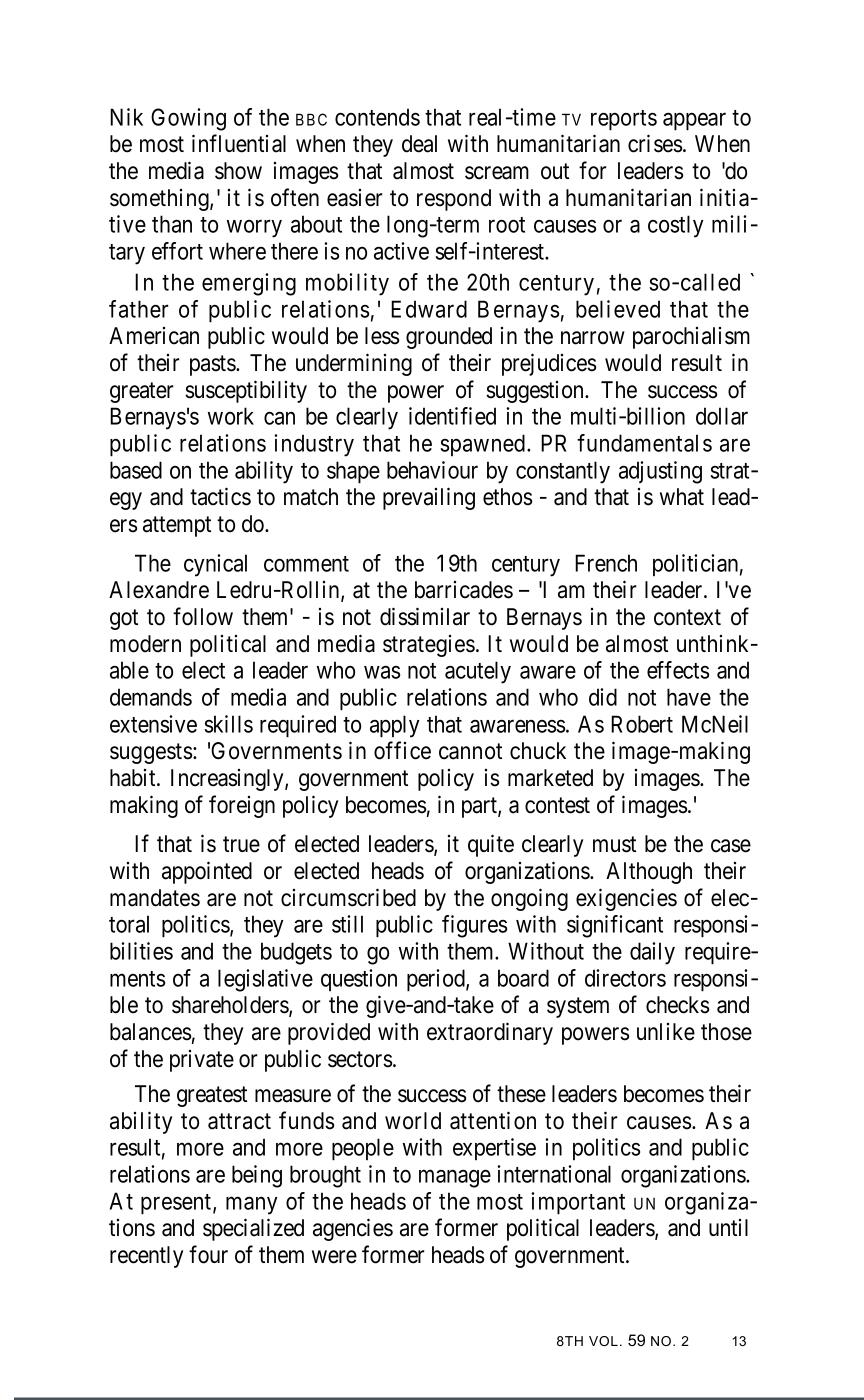 The height and width of the image is (1400, 864). Describe the element at coordinates (231, 1006) in the image. I see `shareholders` at that location.
